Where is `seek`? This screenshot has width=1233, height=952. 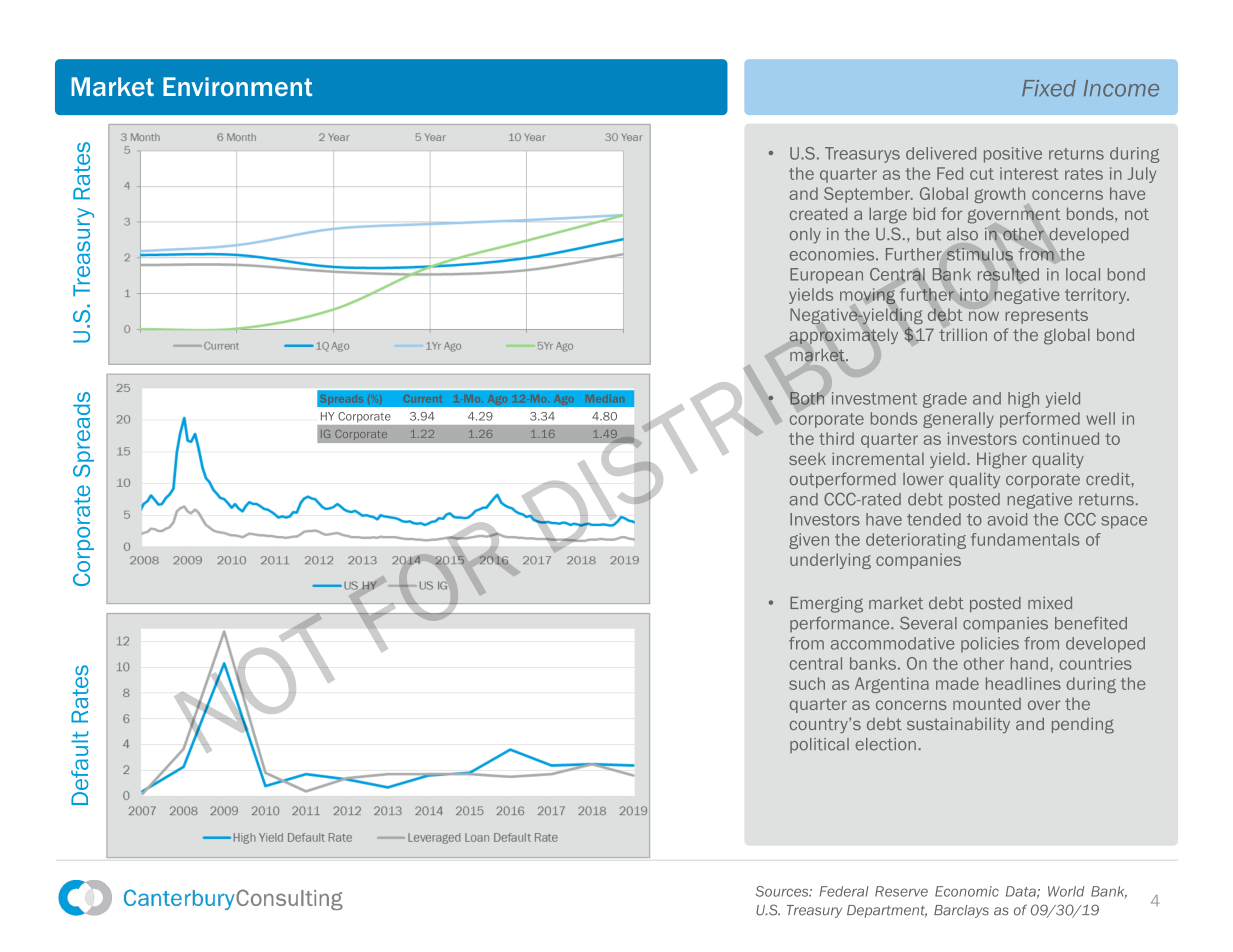
seek is located at coordinates (807, 459).
